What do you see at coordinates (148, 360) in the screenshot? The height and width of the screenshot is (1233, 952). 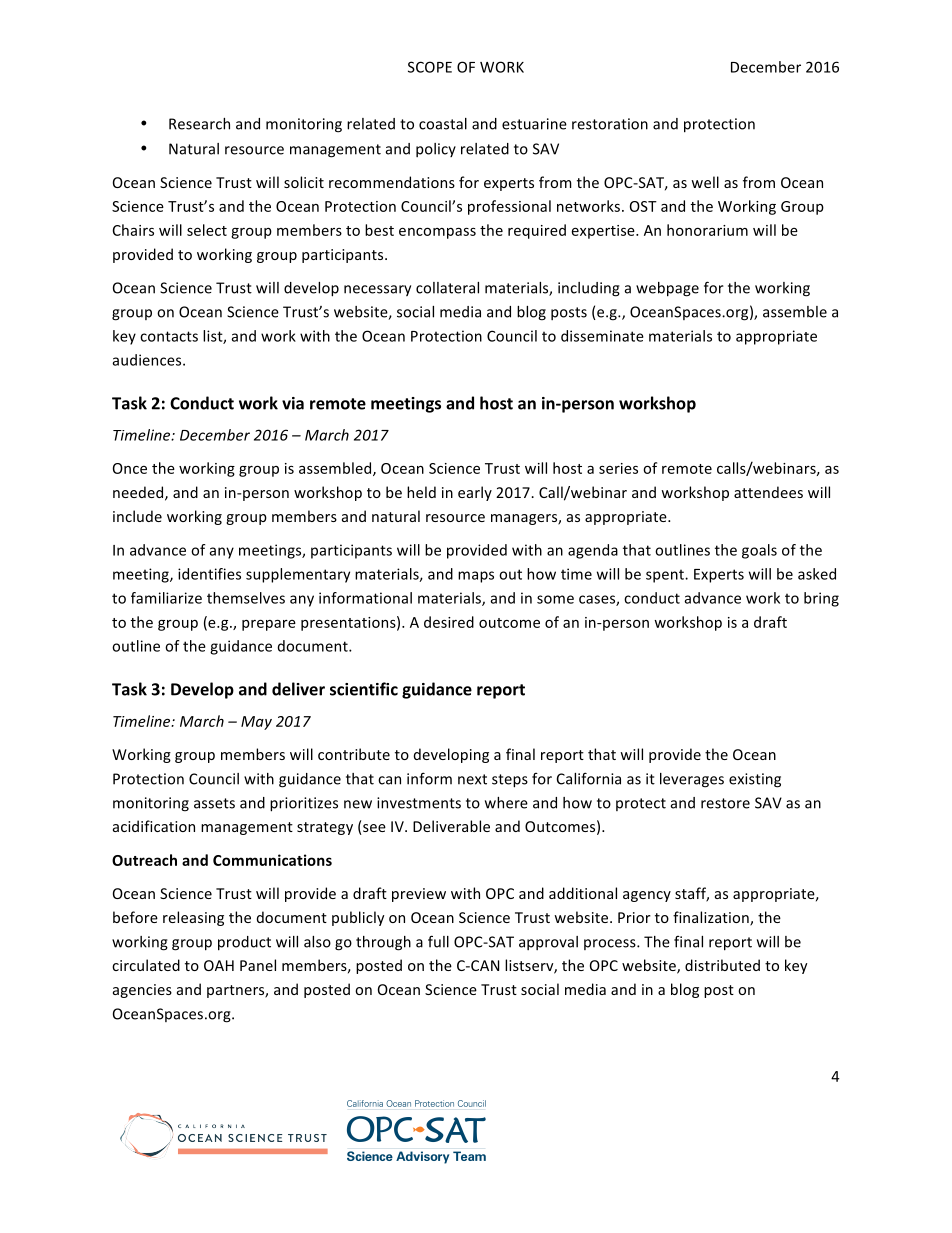 I see `audiences` at bounding box center [148, 360].
